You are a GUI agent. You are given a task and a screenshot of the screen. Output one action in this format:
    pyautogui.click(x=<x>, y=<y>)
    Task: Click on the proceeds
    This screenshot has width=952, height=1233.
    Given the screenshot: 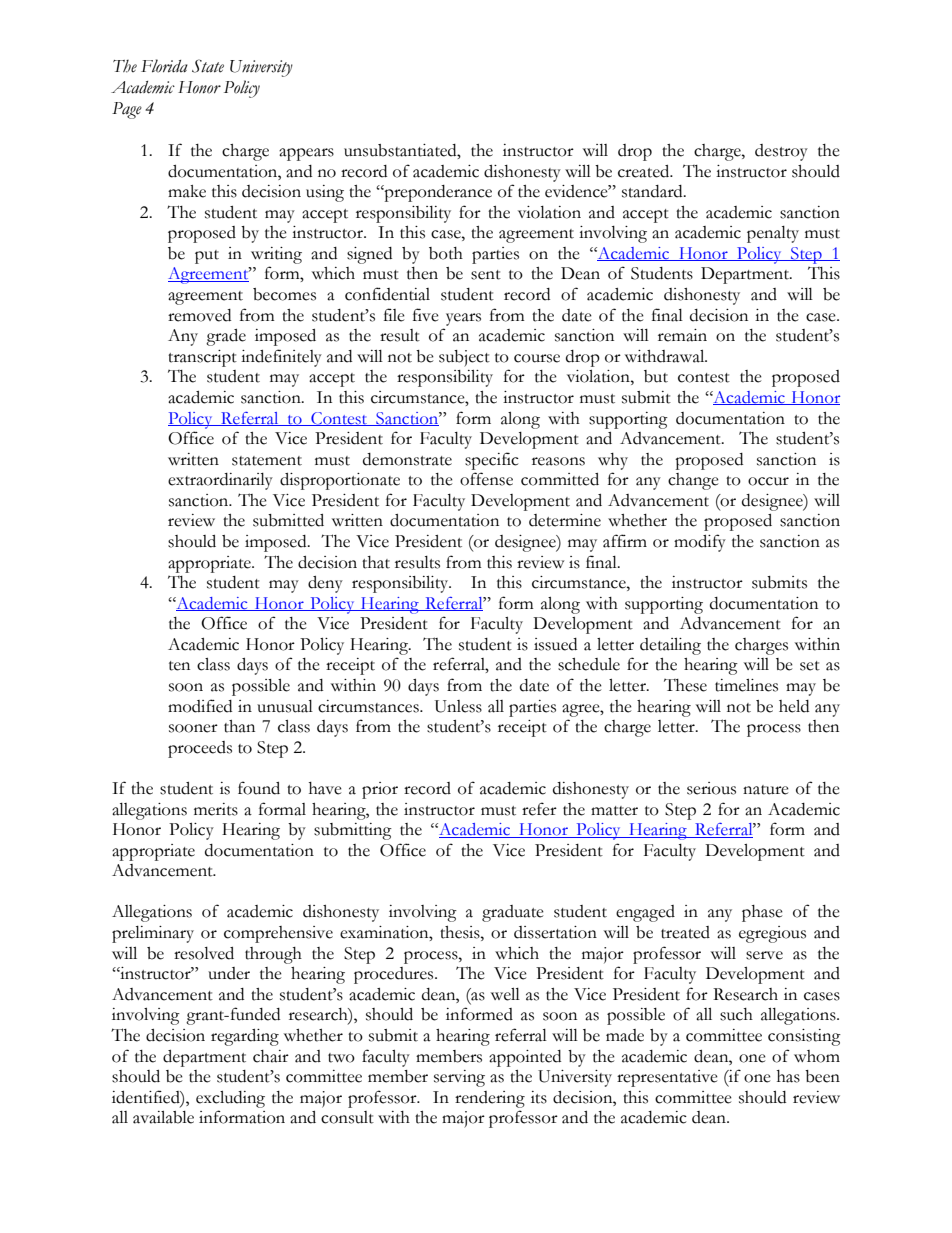 What is the action you would take?
    pyautogui.click(x=200, y=749)
